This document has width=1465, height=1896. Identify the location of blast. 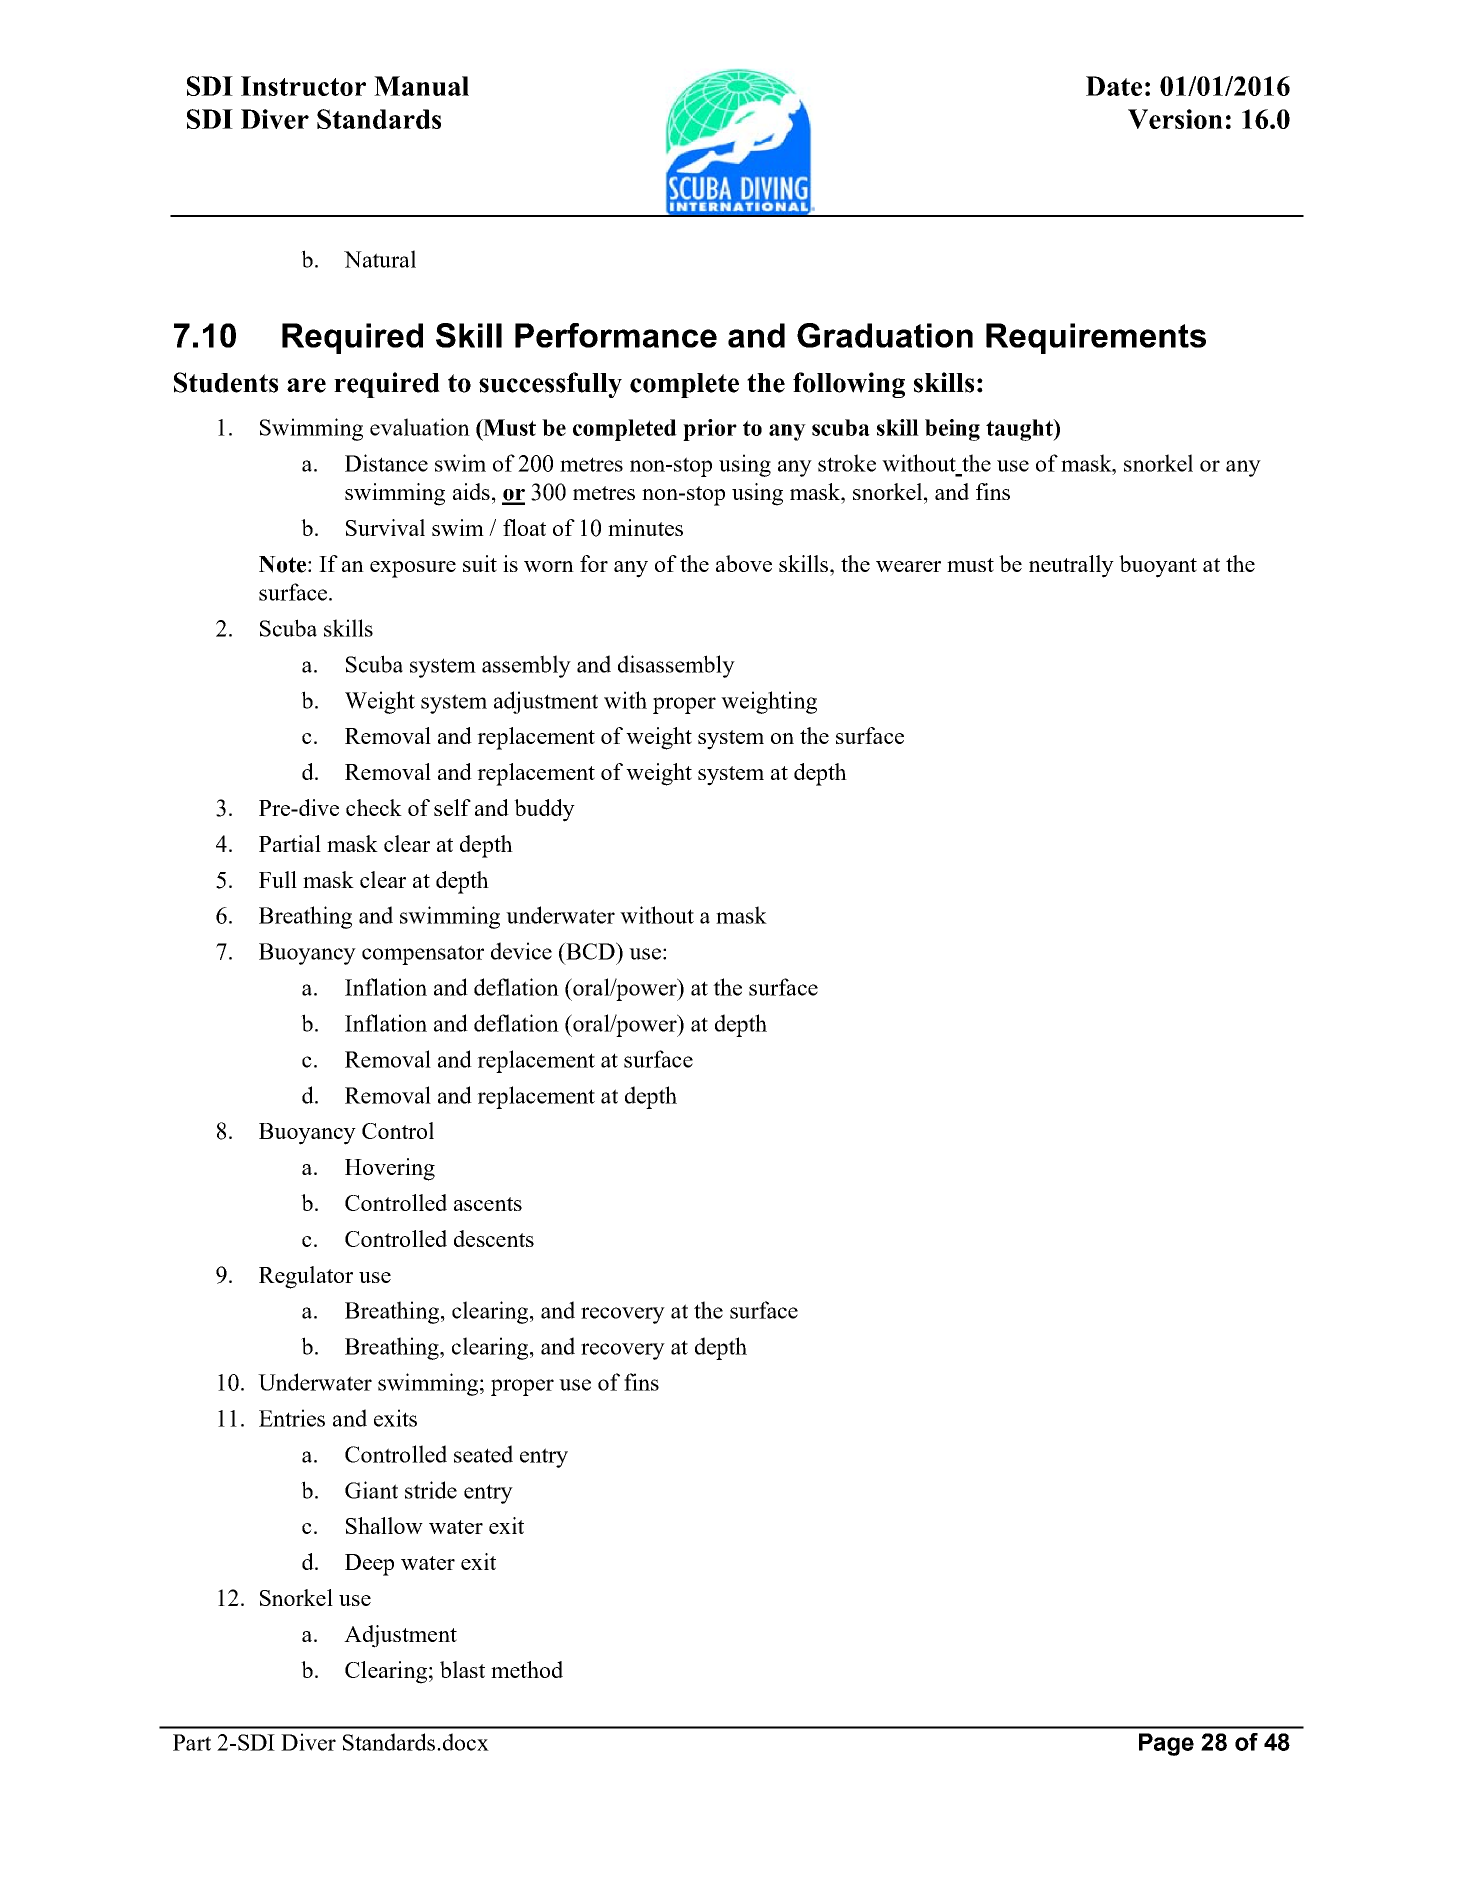
(462, 1669).
